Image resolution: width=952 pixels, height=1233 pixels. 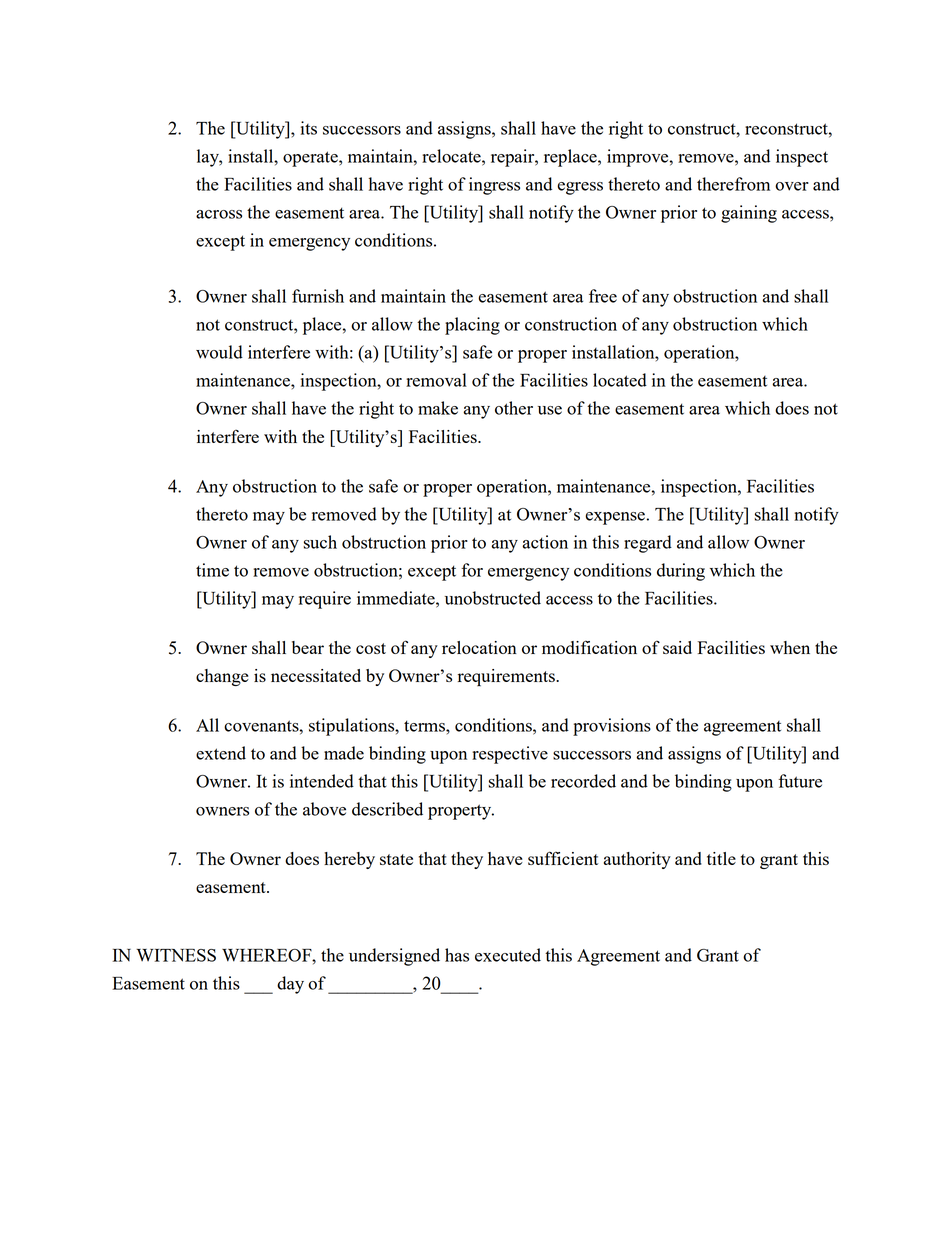 I want to click on regard, so click(x=648, y=544).
